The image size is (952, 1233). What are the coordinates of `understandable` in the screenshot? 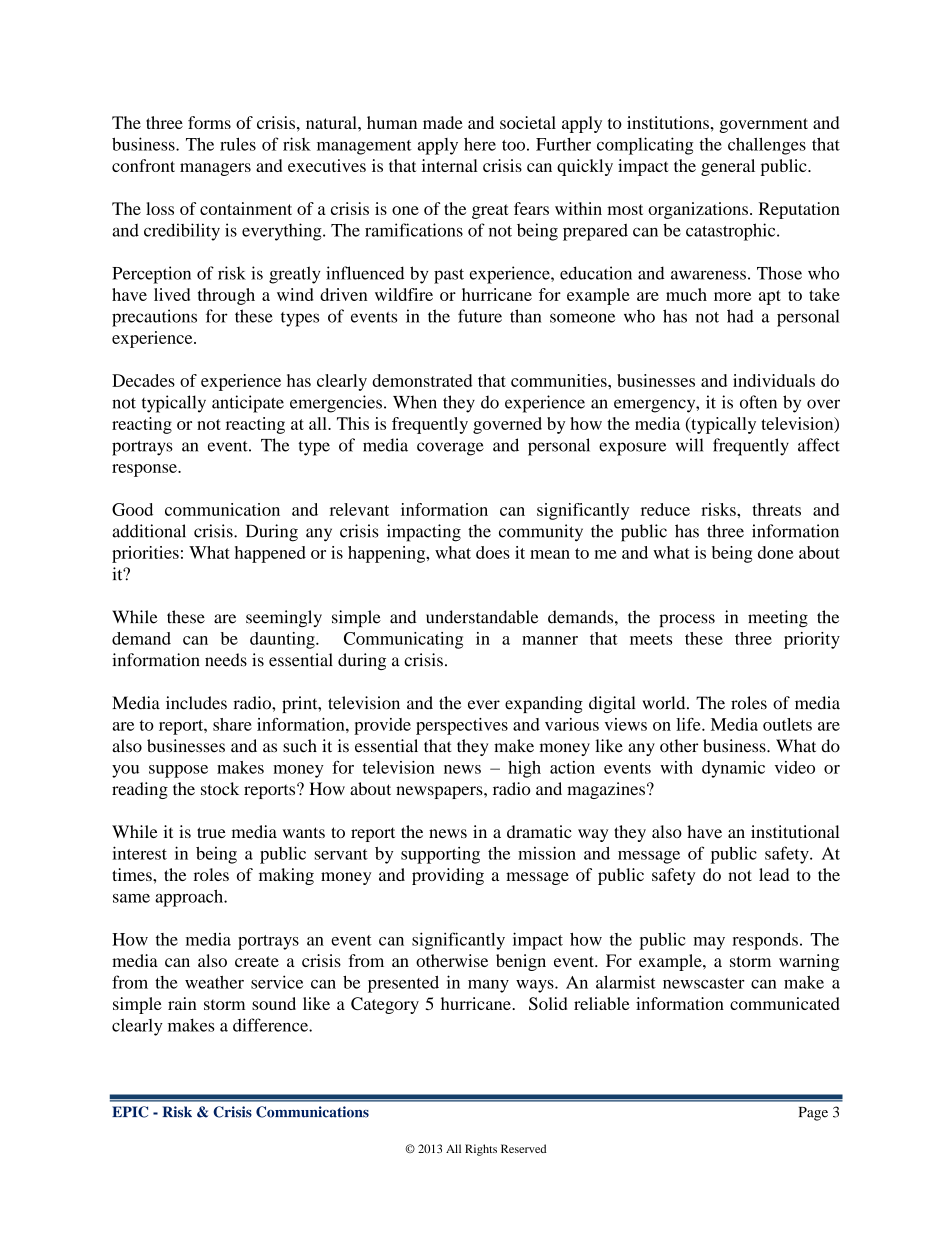 It's located at (482, 617).
